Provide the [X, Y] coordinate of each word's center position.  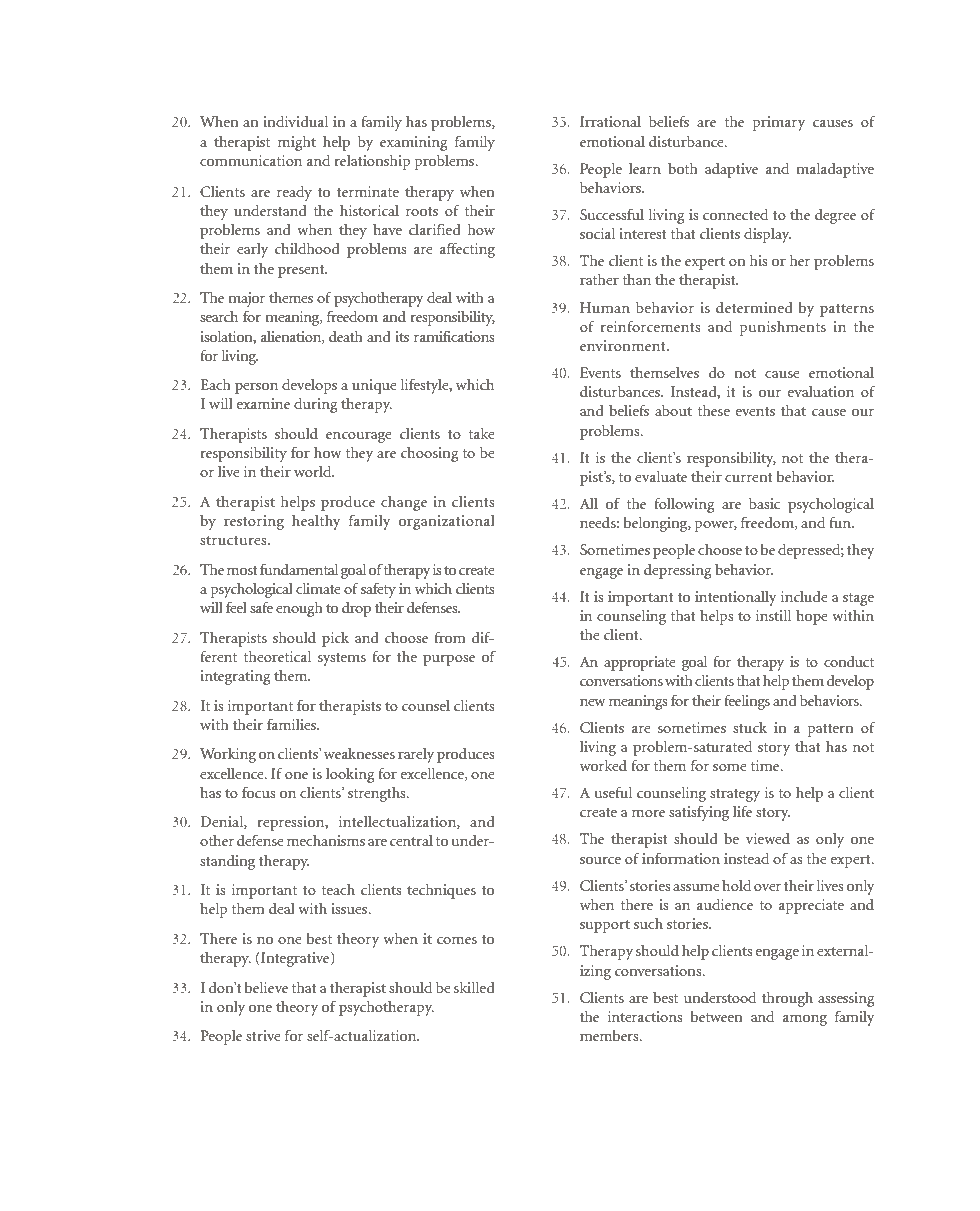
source [600, 860]
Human [605, 307]
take [482, 433]
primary [779, 123]
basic [764, 503]
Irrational [610, 121]
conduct [849, 661]
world [314, 471]
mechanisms [326, 840]
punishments [783, 328]
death [346, 336]
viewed [768, 838]
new [593, 702]
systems [342, 659]
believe [266, 987]
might [297, 143]
